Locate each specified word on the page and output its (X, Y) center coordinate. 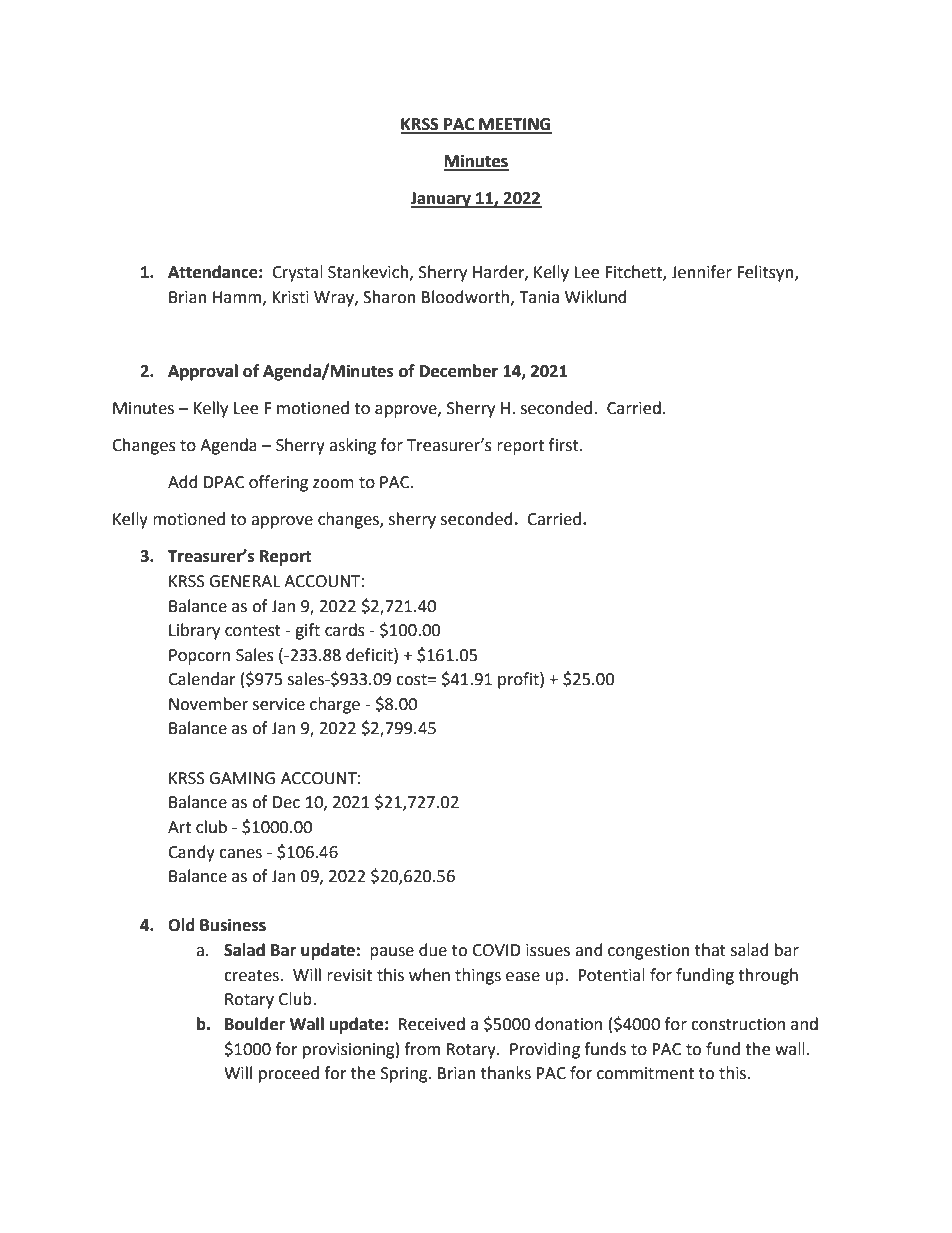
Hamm (238, 298)
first (565, 445)
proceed (289, 1074)
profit (519, 680)
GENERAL (244, 581)
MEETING (514, 125)
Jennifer (701, 272)
